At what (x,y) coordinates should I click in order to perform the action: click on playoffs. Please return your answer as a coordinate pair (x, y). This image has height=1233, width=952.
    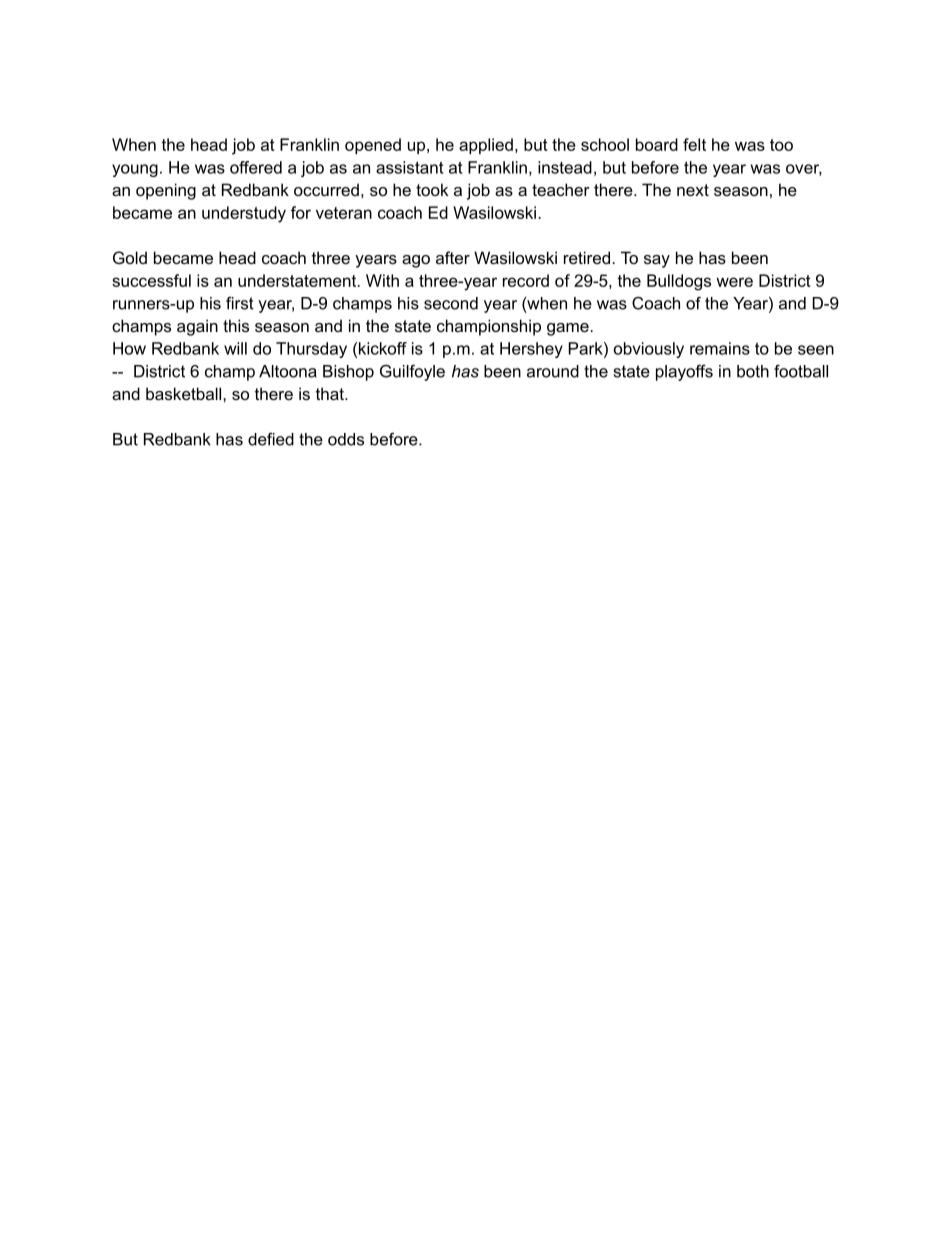
    Looking at the image, I should click on (684, 373).
